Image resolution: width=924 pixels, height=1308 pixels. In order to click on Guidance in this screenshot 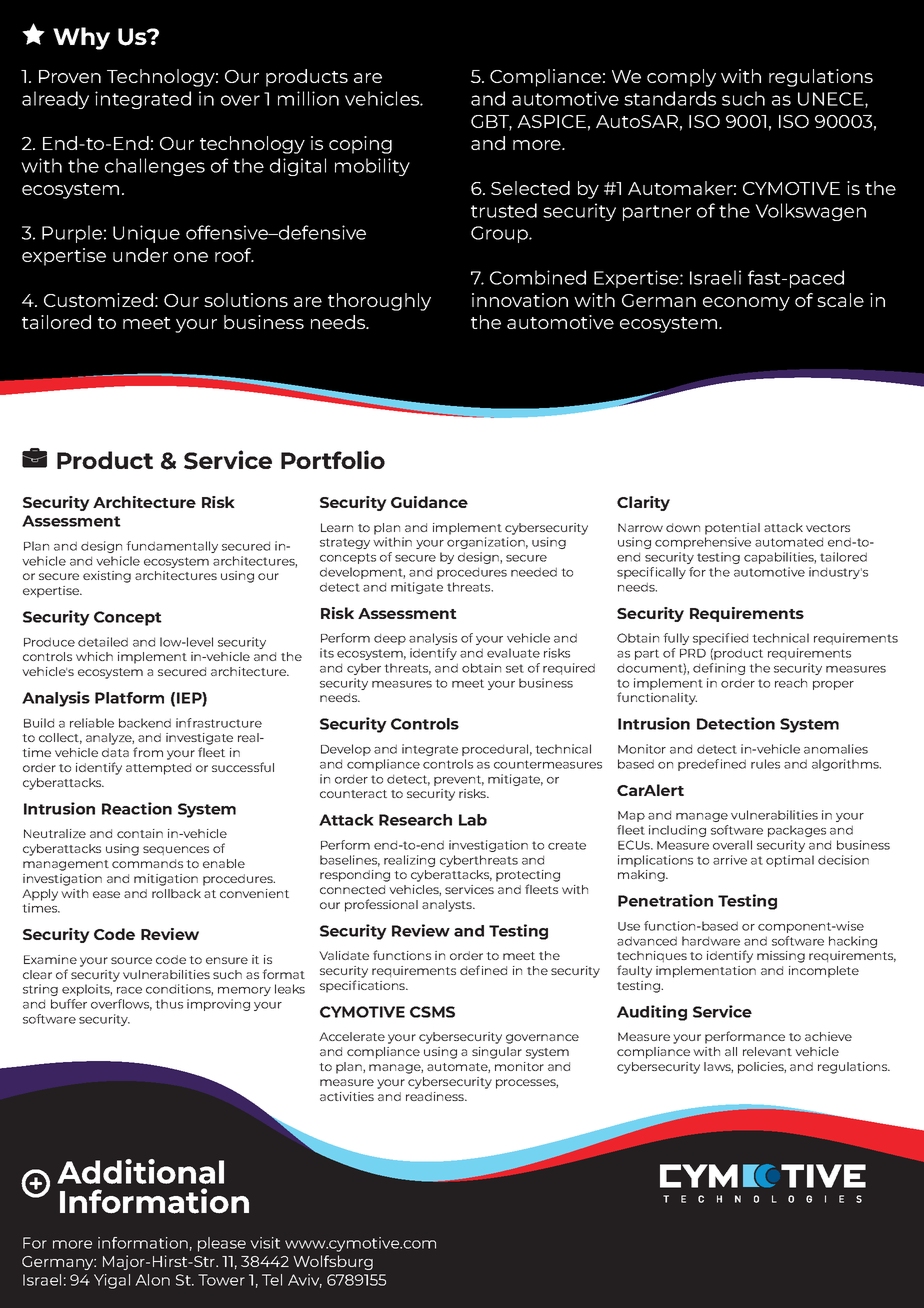, I will do `click(429, 502)`.
